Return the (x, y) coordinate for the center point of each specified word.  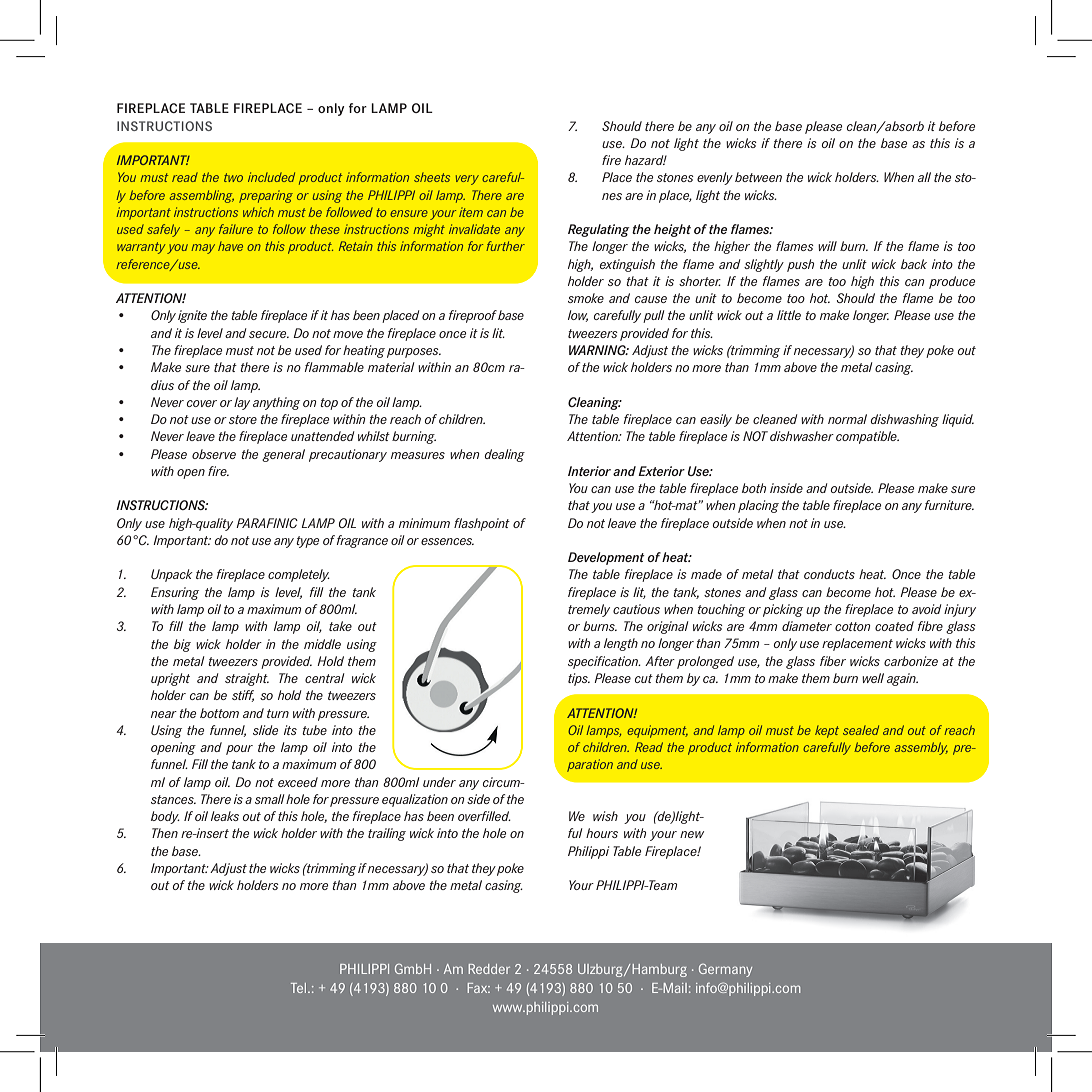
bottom (219, 713)
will (827, 246)
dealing (505, 455)
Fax (479, 988)
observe (214, 454)
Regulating (599, 230)
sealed (861, 730)
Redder (489, 969)
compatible (867, 437)
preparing (266, 196)
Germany (725, 970)
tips (579, 679)
